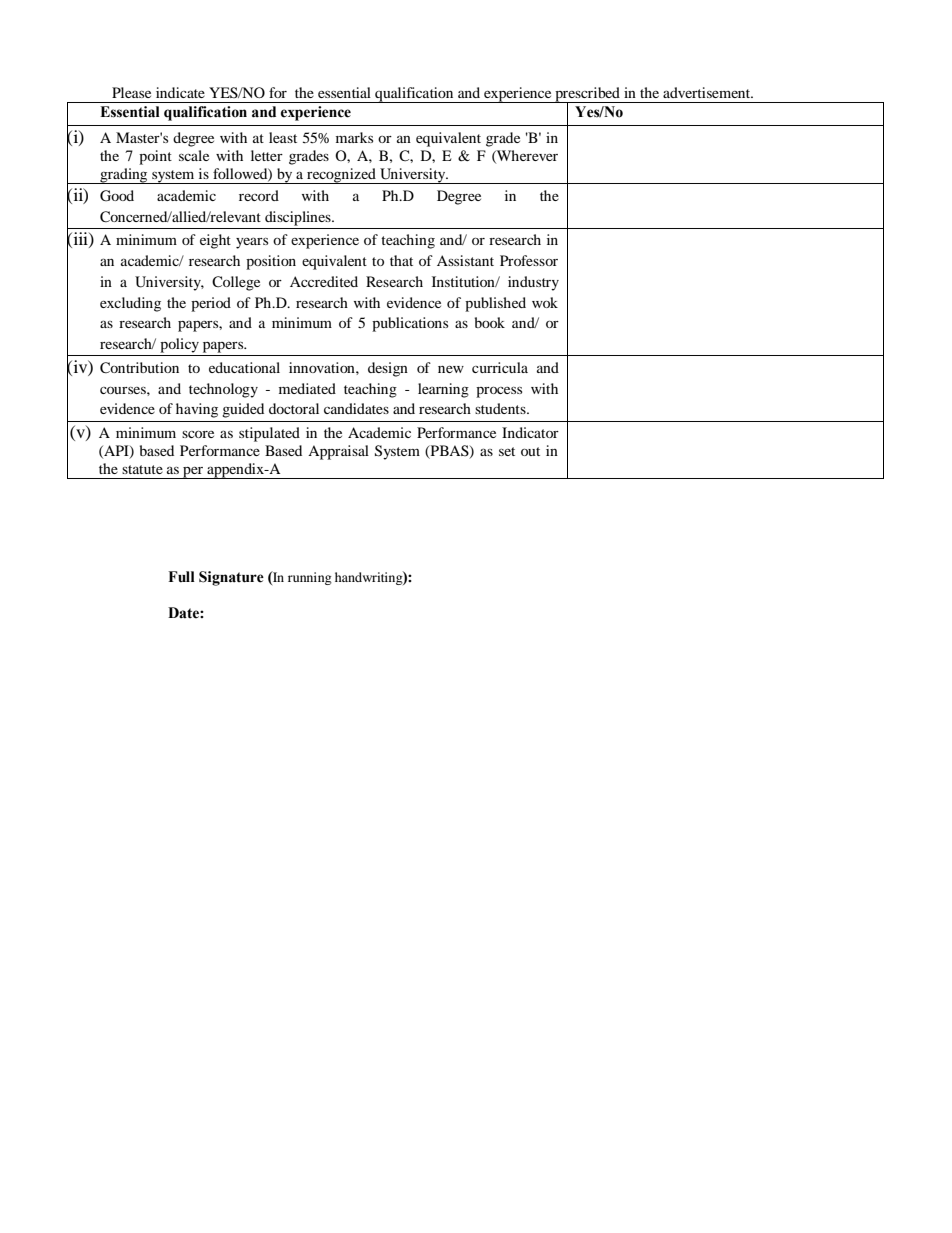  Describe the element at coordinates (180, 92) in the screenshot. I see `indicate` at that location.
